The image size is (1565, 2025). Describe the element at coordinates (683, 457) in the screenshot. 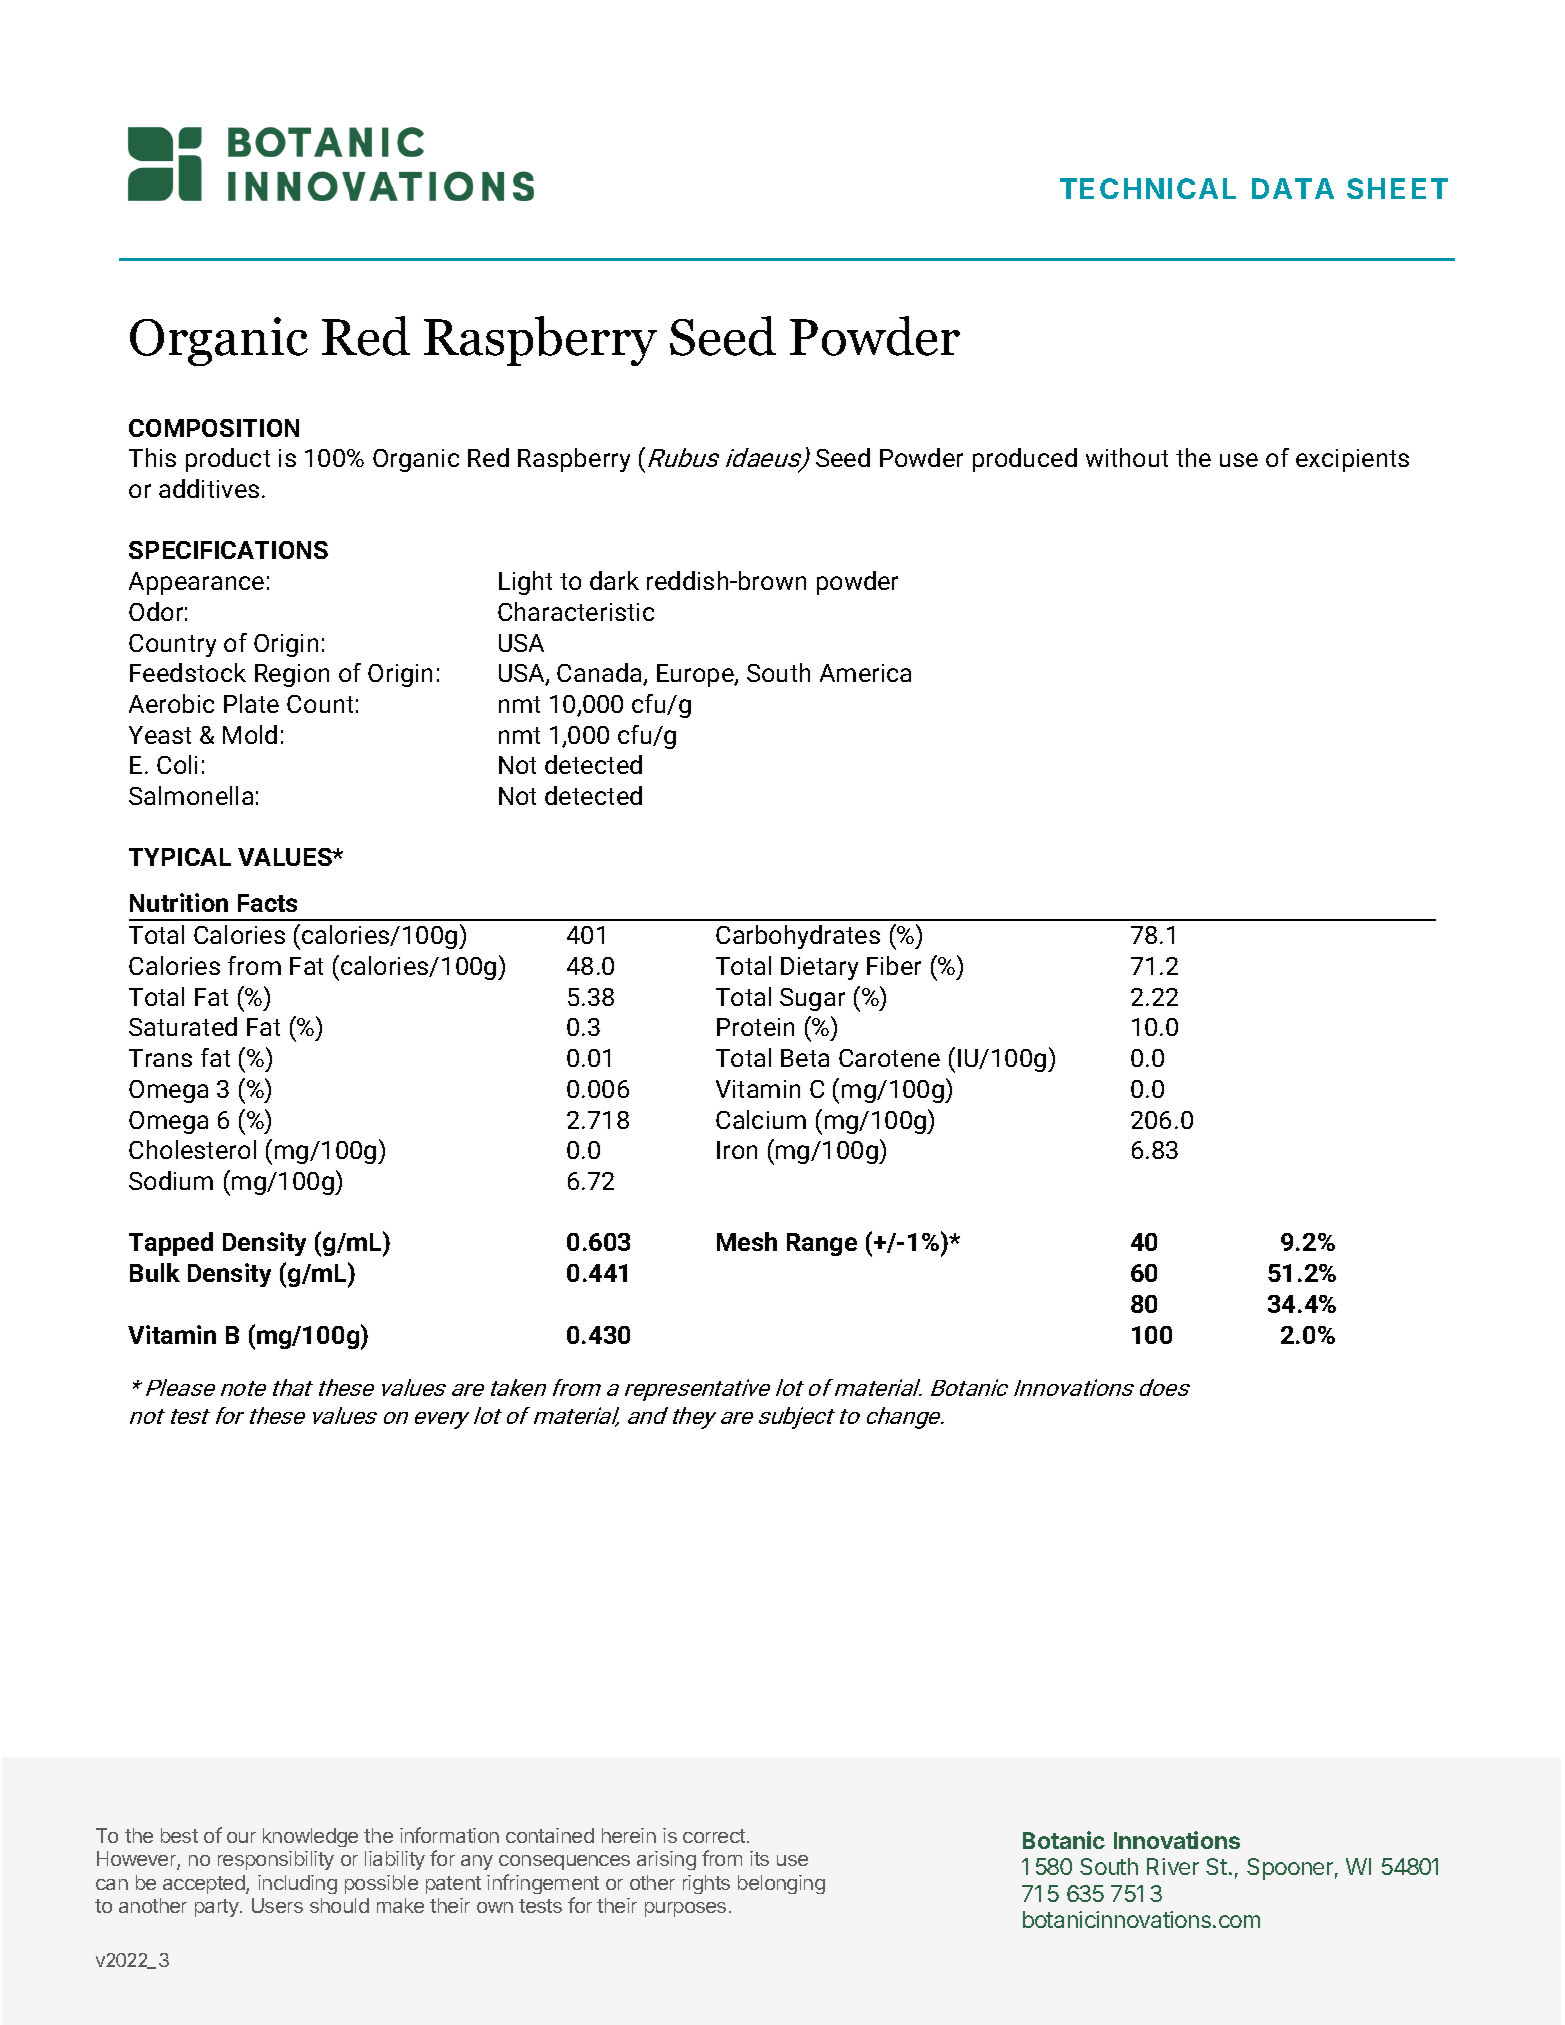

I see `Rubus` at that location.
